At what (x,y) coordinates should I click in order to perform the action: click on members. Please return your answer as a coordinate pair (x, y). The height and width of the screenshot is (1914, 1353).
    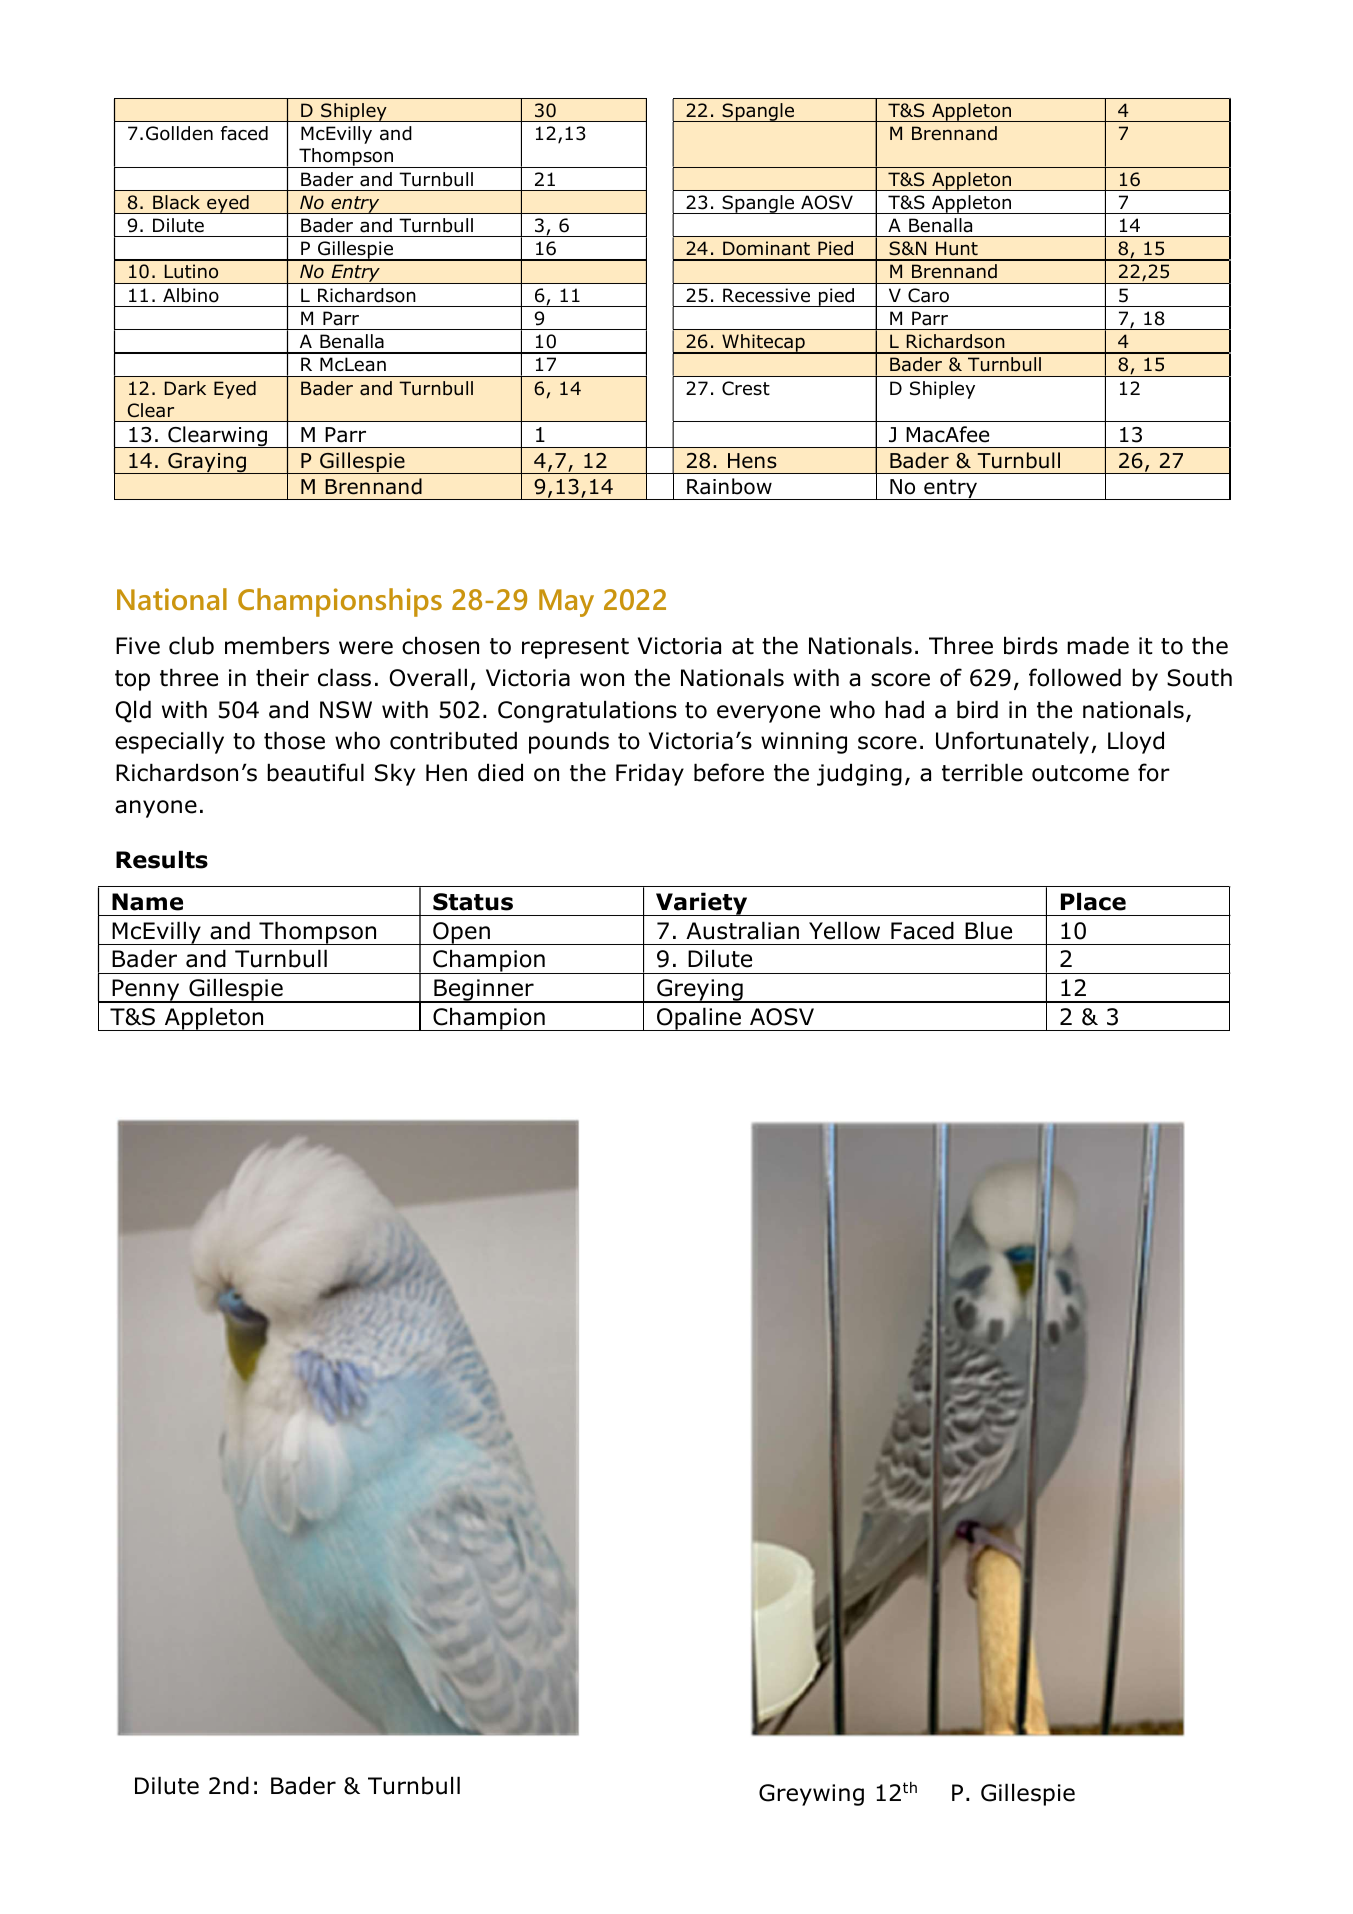
    Looking at the image, I should click on (277, 645).
